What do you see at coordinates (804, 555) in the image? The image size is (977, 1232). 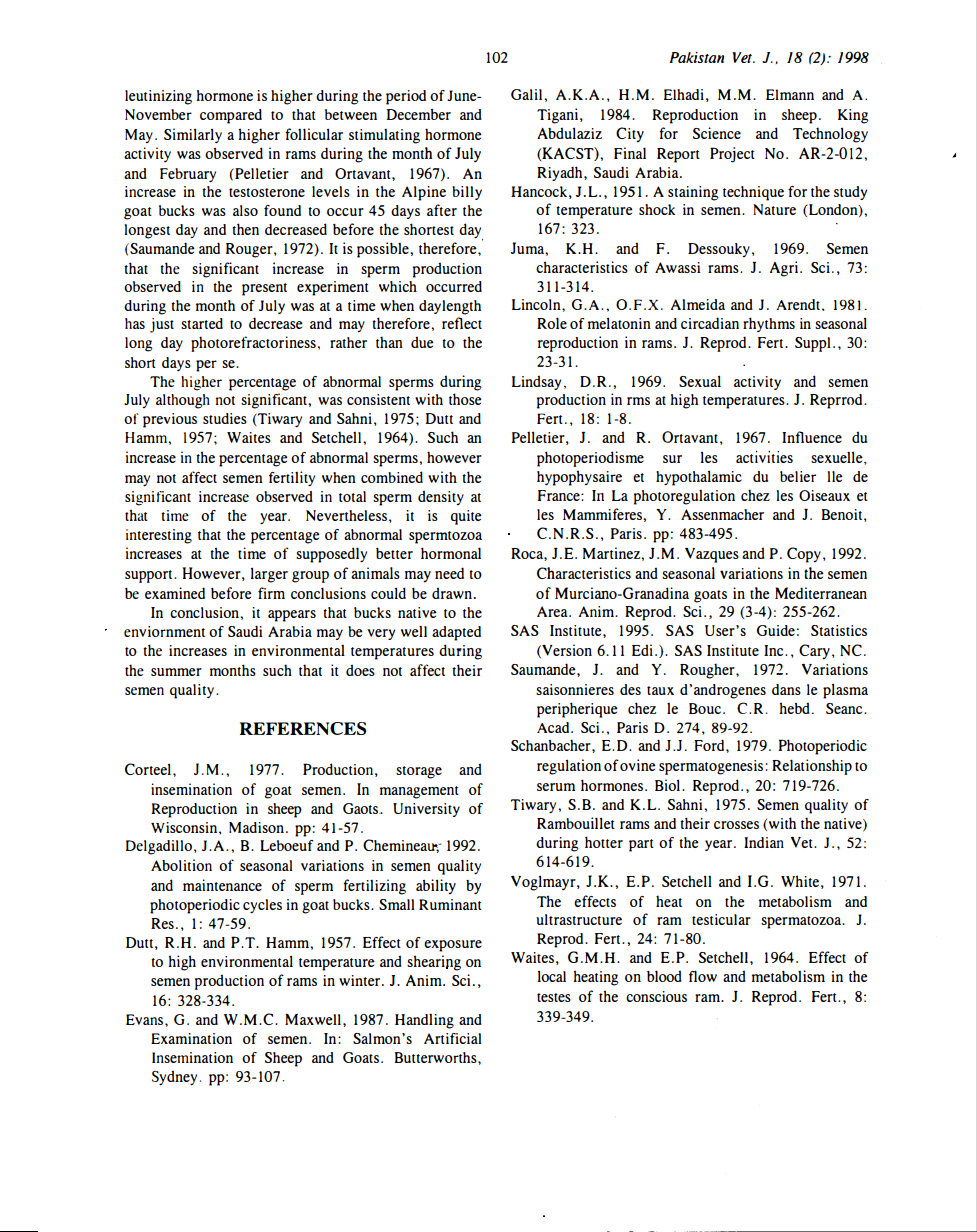 I see `Copy` at bounding box center [804, 555].
